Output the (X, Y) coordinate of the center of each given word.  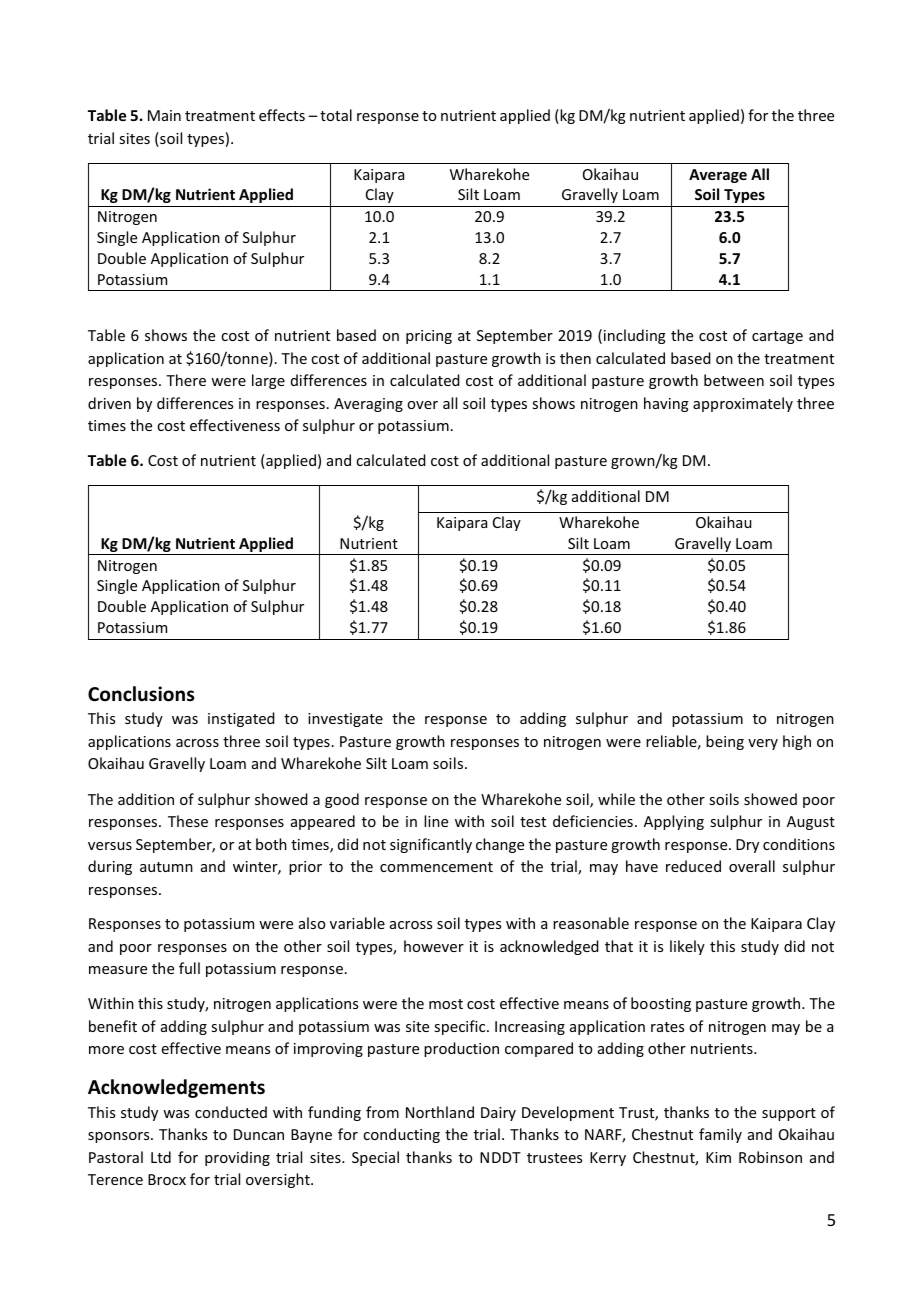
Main (164, 115)
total (336, 115)
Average (718, 176)
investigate (345, 720)
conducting (401, 1135)
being (725, 742)
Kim (718, 1157)
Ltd (161, 1157)
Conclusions (141, 694)
